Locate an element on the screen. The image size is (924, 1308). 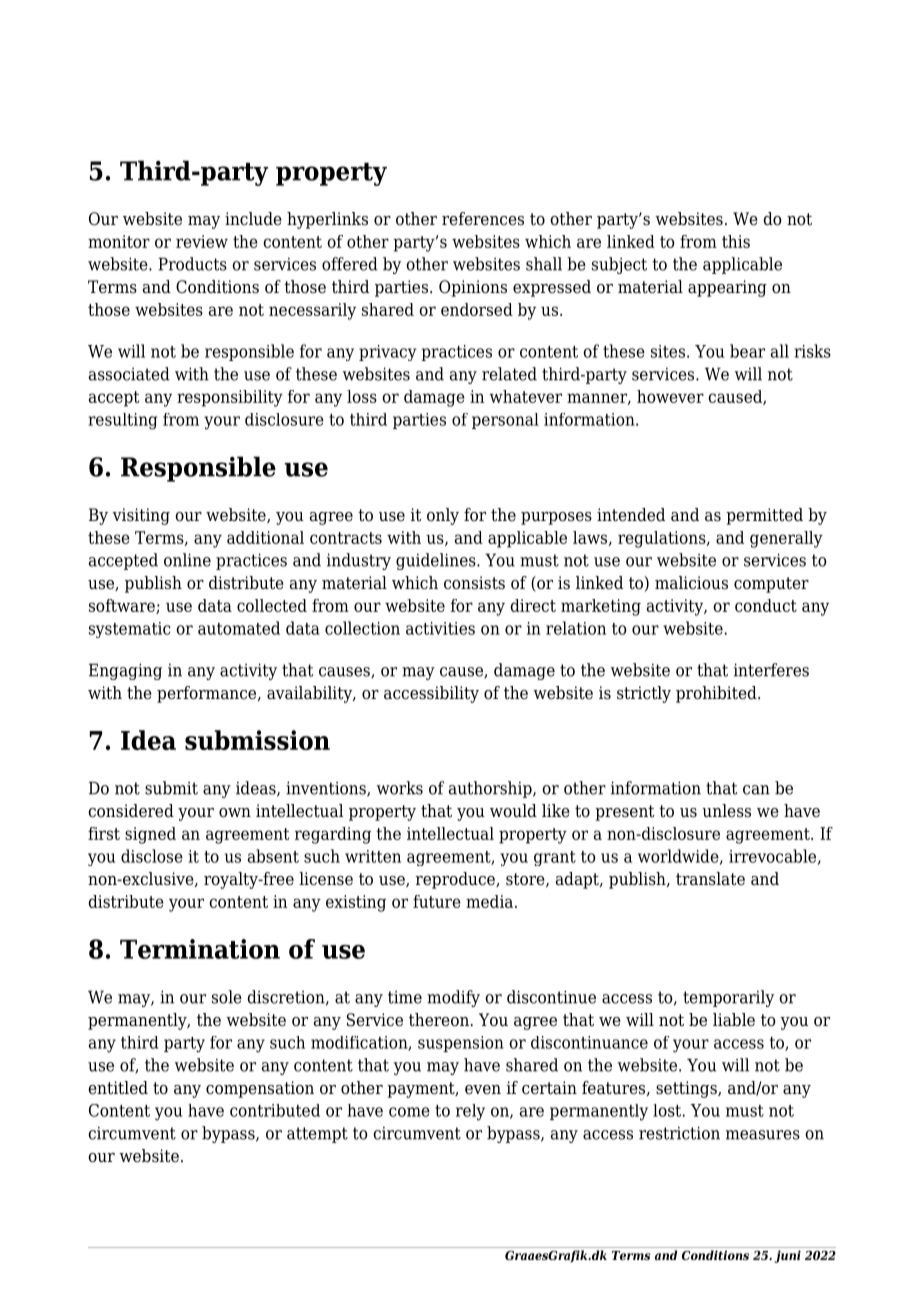
sole is located at coordinates (227, 997).
